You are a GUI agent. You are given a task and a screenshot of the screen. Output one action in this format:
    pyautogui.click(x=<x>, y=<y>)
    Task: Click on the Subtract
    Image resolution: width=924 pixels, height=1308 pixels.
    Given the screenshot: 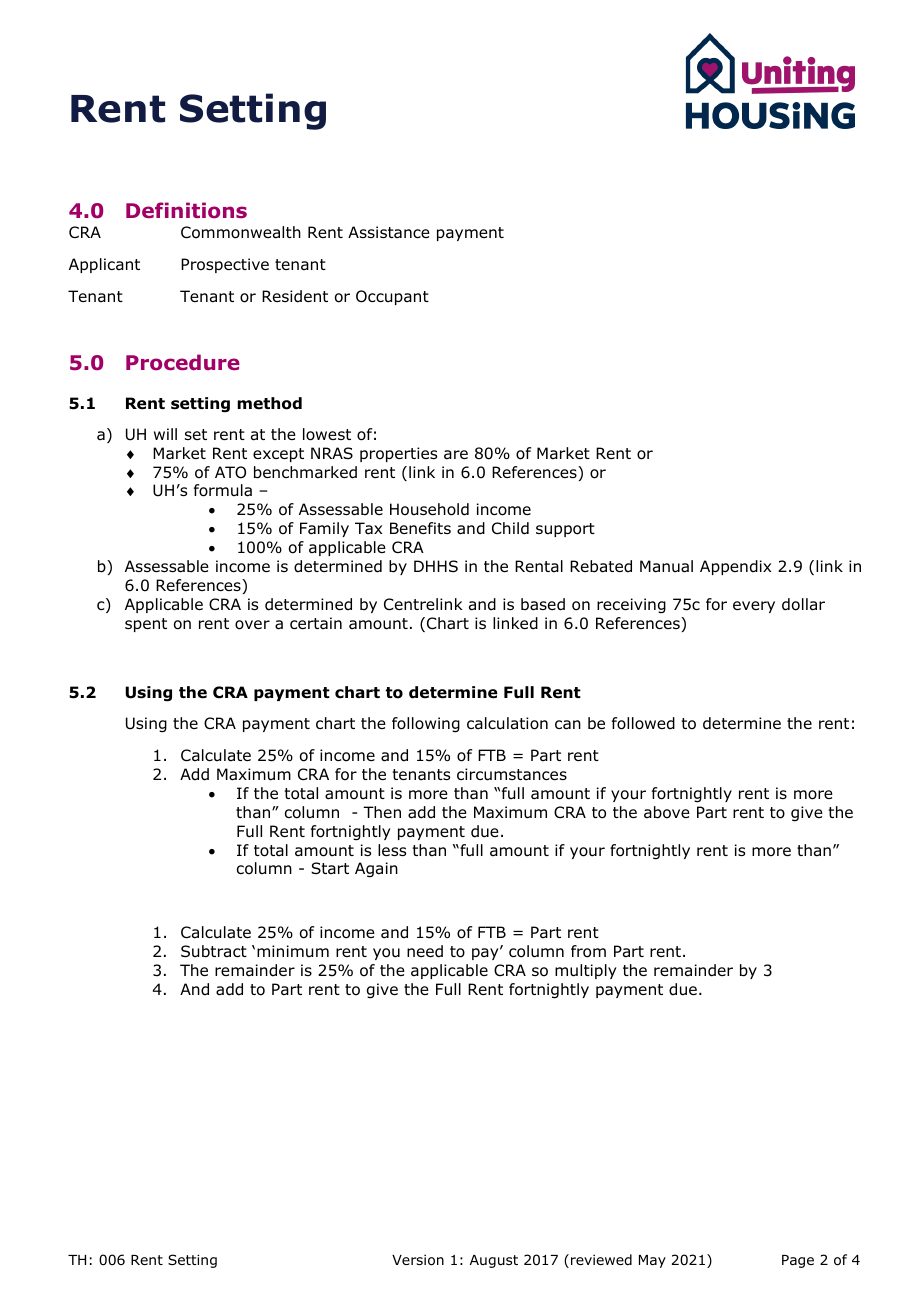 What is the action you would take?
    pyautogui.click(x=214, y=951)
